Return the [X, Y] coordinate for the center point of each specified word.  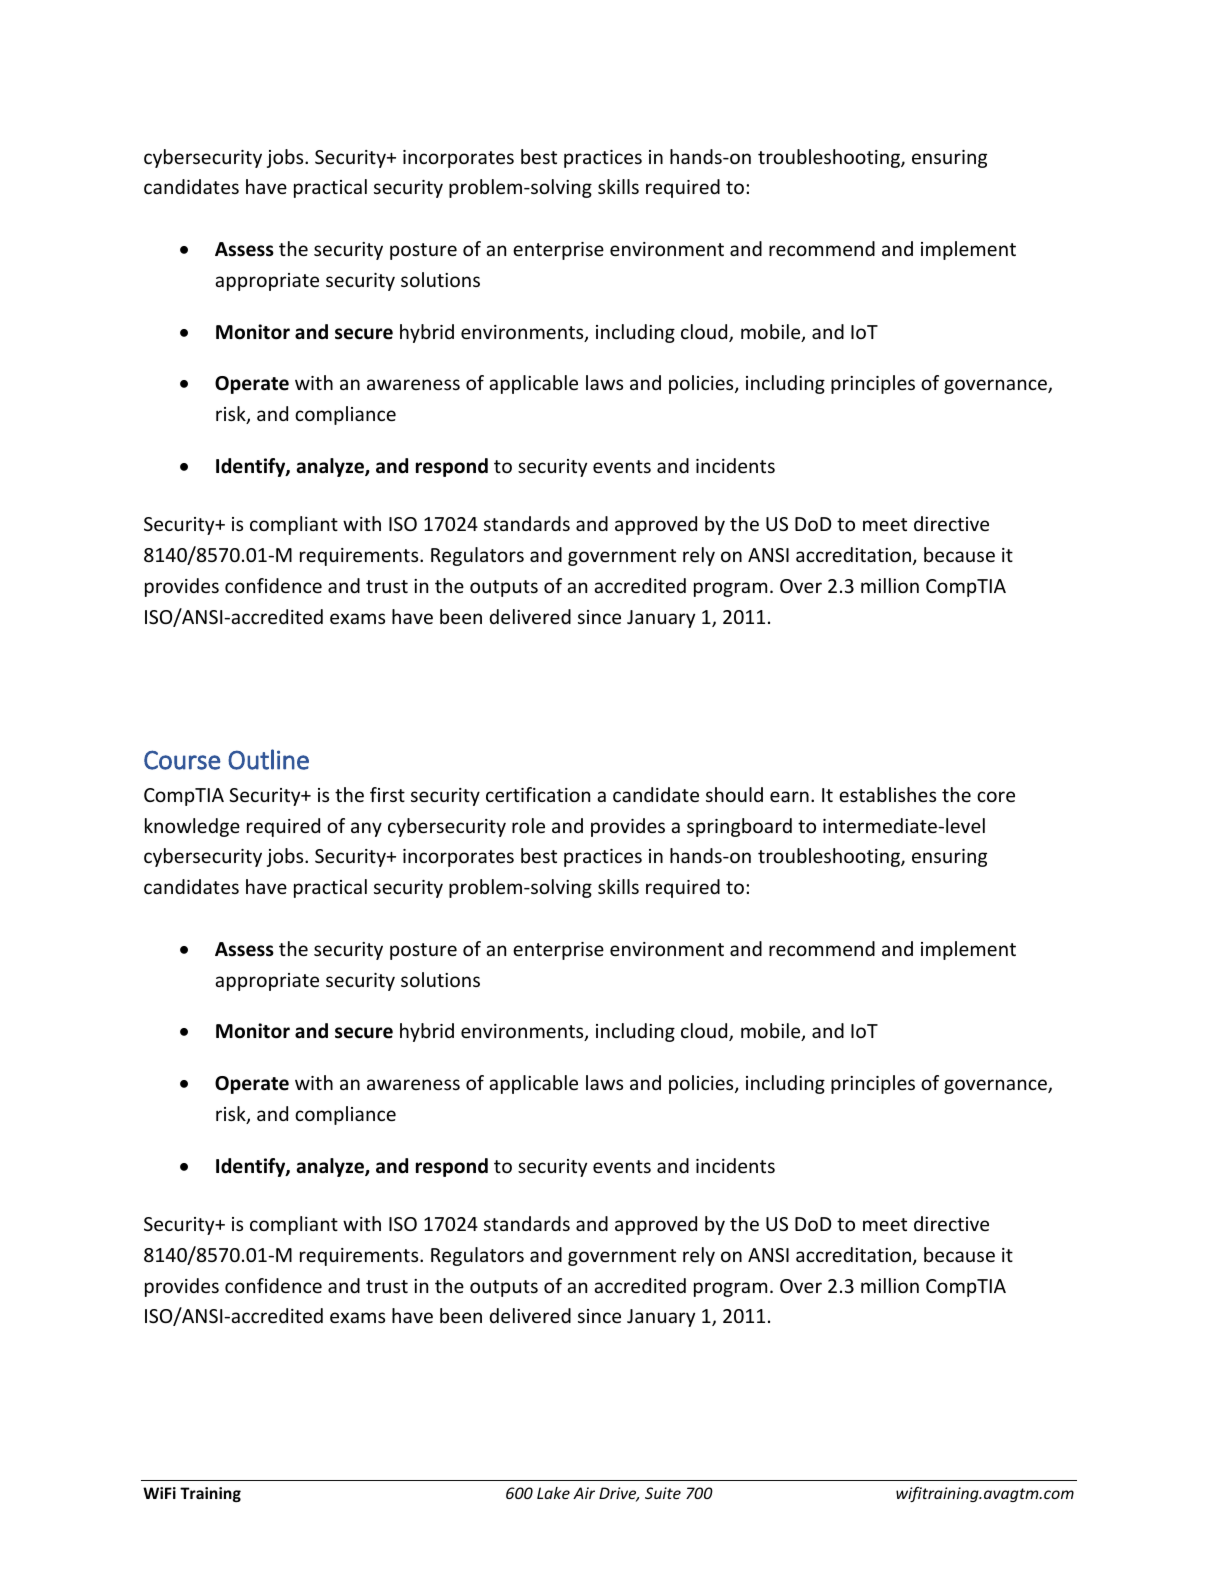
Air [584, 1493]
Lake [553, 1493]
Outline [268, 759]
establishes [887, 794]
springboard [739, 827]
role [528, 825]
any [366, 829]
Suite [663, 1493]
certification [538, 794]
